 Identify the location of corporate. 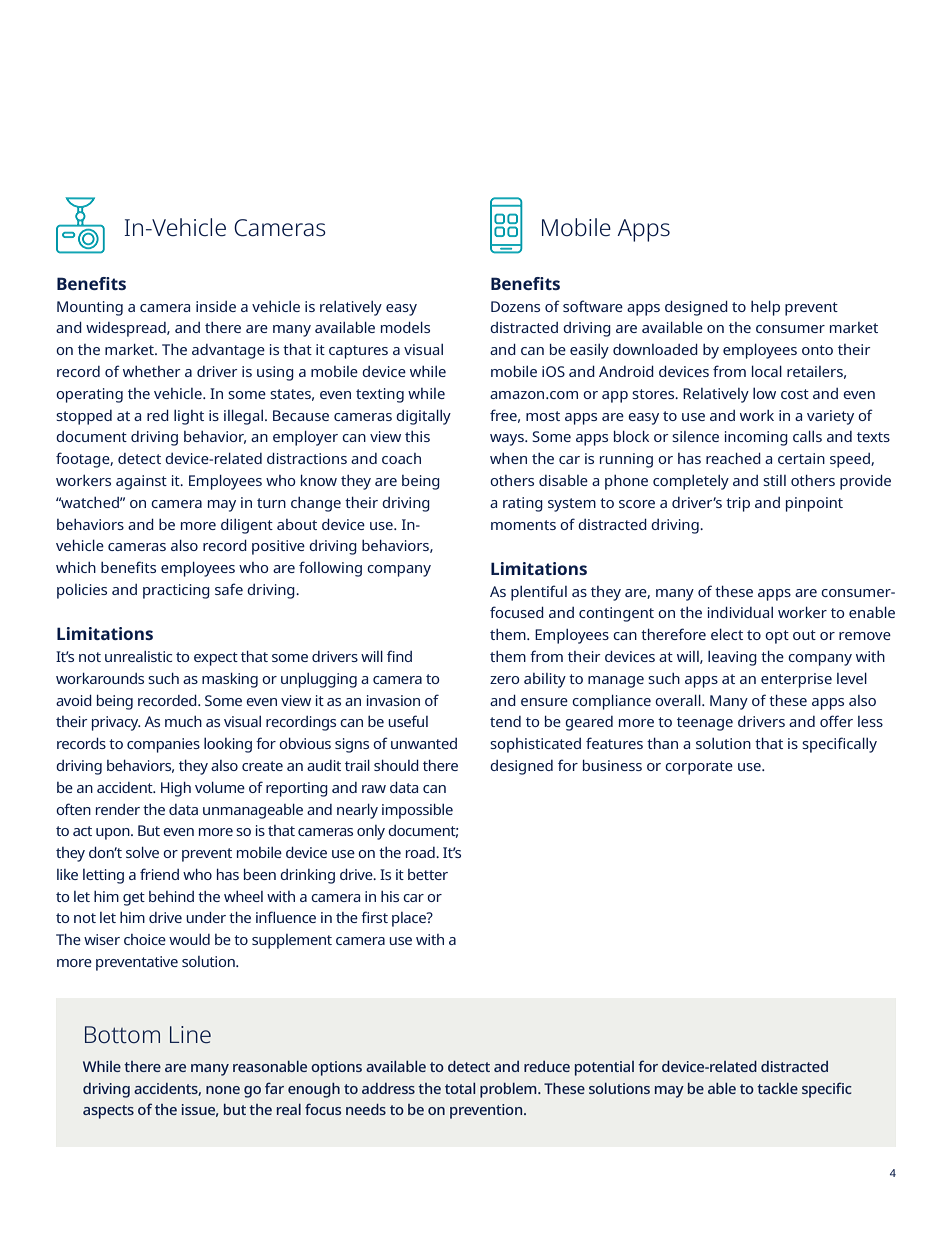
(699, 768).
